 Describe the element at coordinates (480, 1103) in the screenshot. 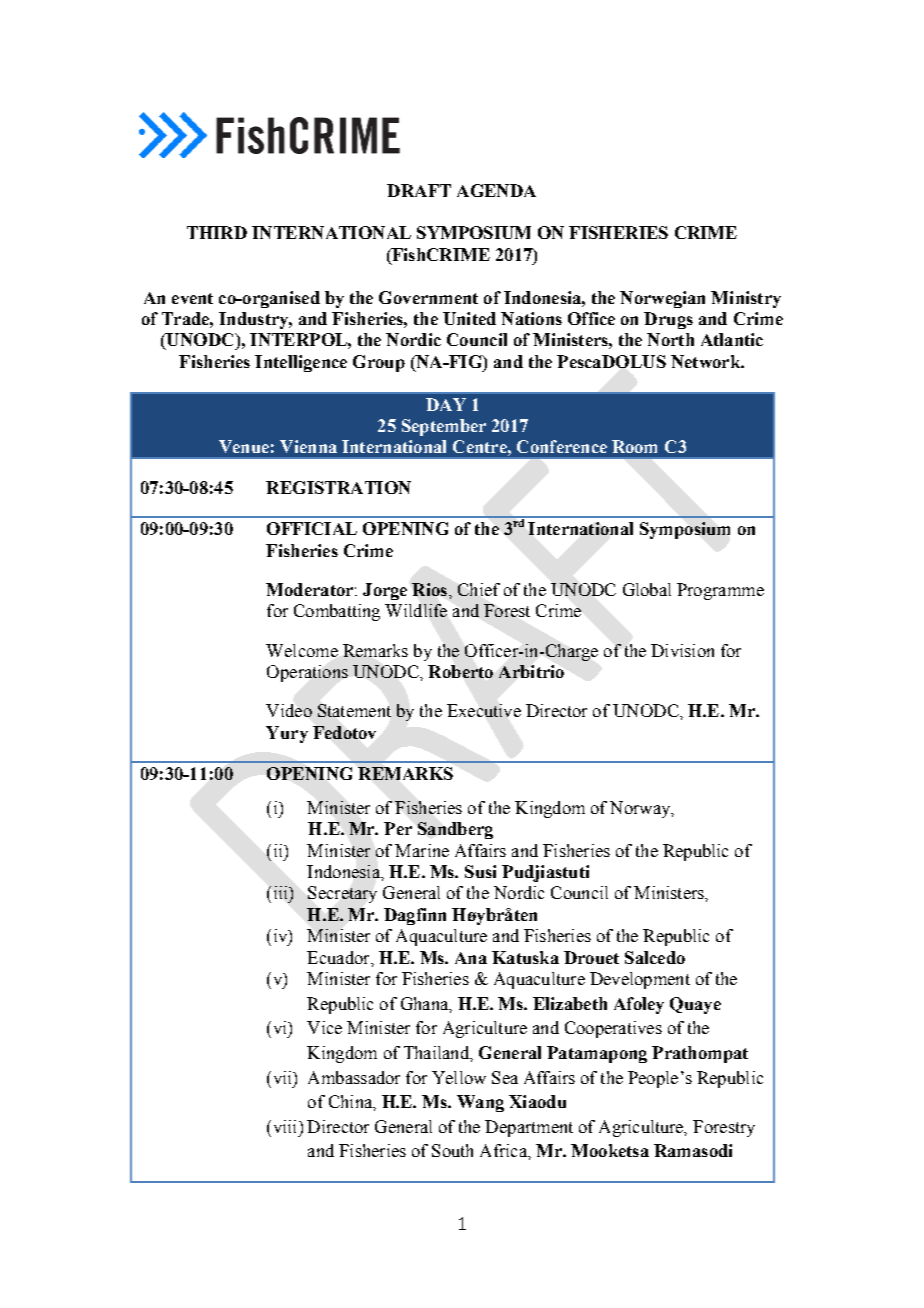

I see `Wang` at that location.
